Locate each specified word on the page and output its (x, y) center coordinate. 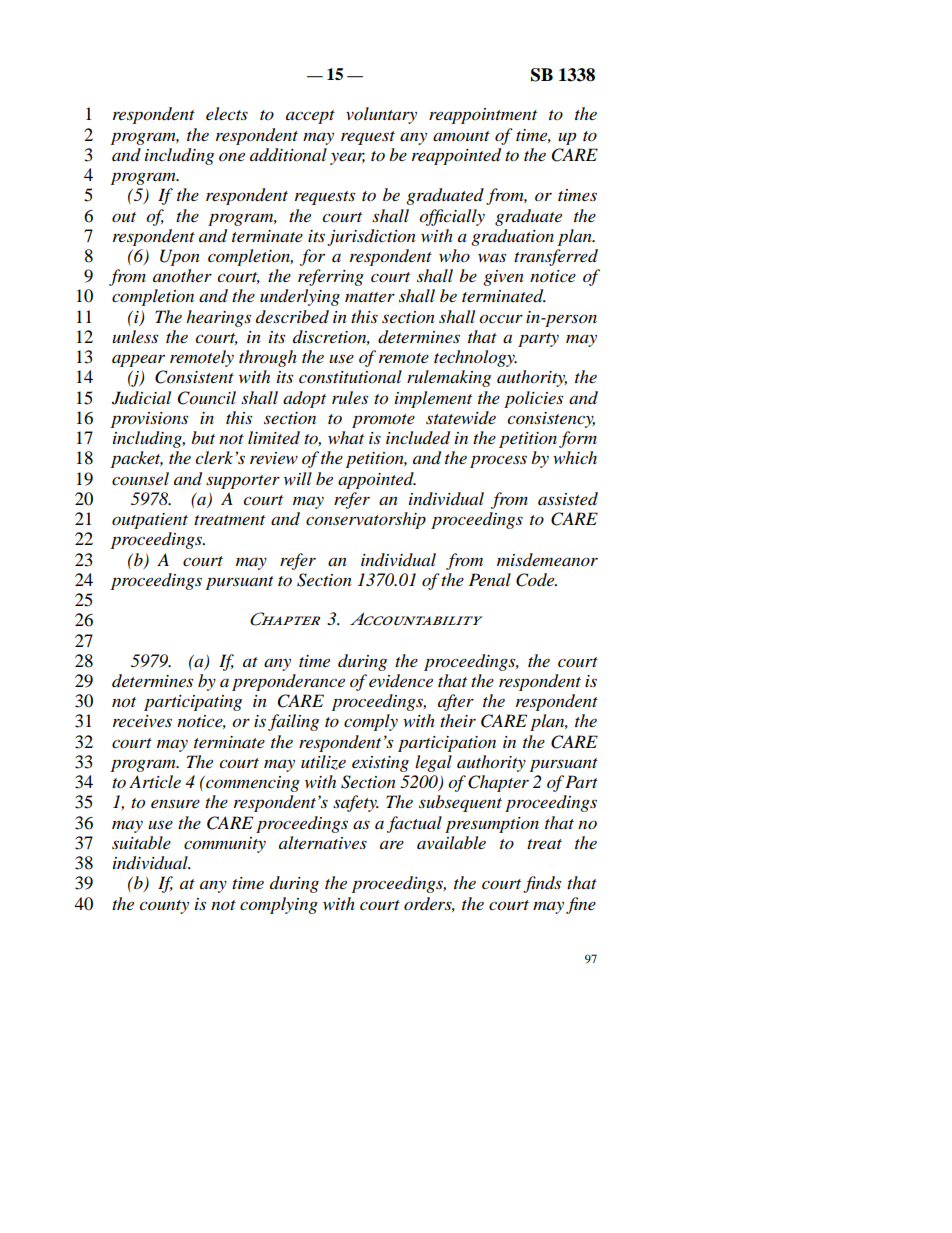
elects (227, 113)
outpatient (150, 521)
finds (542, 884)
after (456, 702)
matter (370, 297)
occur (501, 319)
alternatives (323, 842)
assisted (568, 499)
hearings (218, 318)
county (164, 907)
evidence (401, 681)
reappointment (483, 116)
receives (142, 721)
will (298, 478)
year (347, 159)
